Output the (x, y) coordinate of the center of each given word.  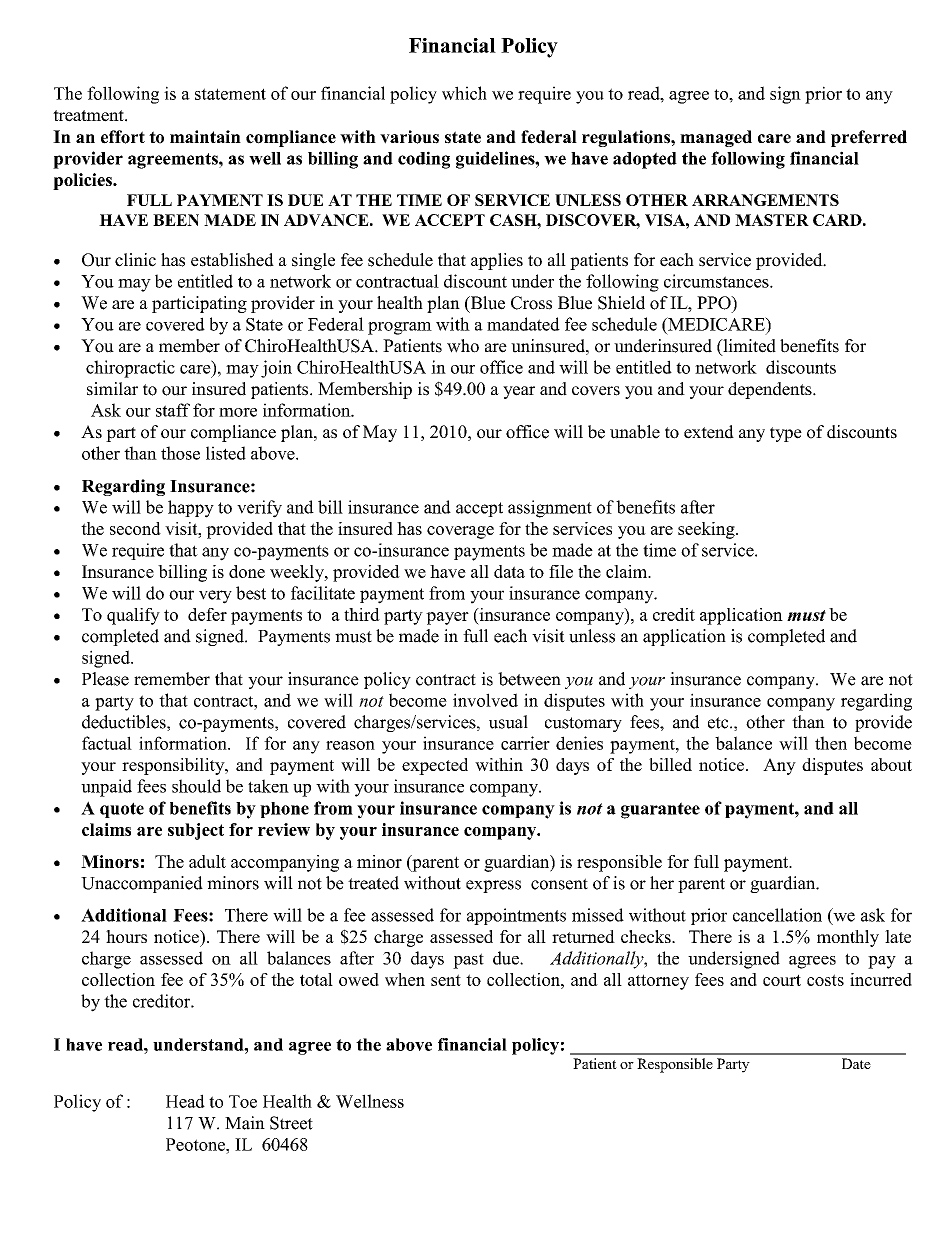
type (786, 434)
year (519, 392)
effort (123, 137)
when (405, 979)
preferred (869, 138)
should (196, 786)
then (831, 743)
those (180, 453)
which (464, 93)
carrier (525, 743)
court (782, 980)
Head (185, 1101)
